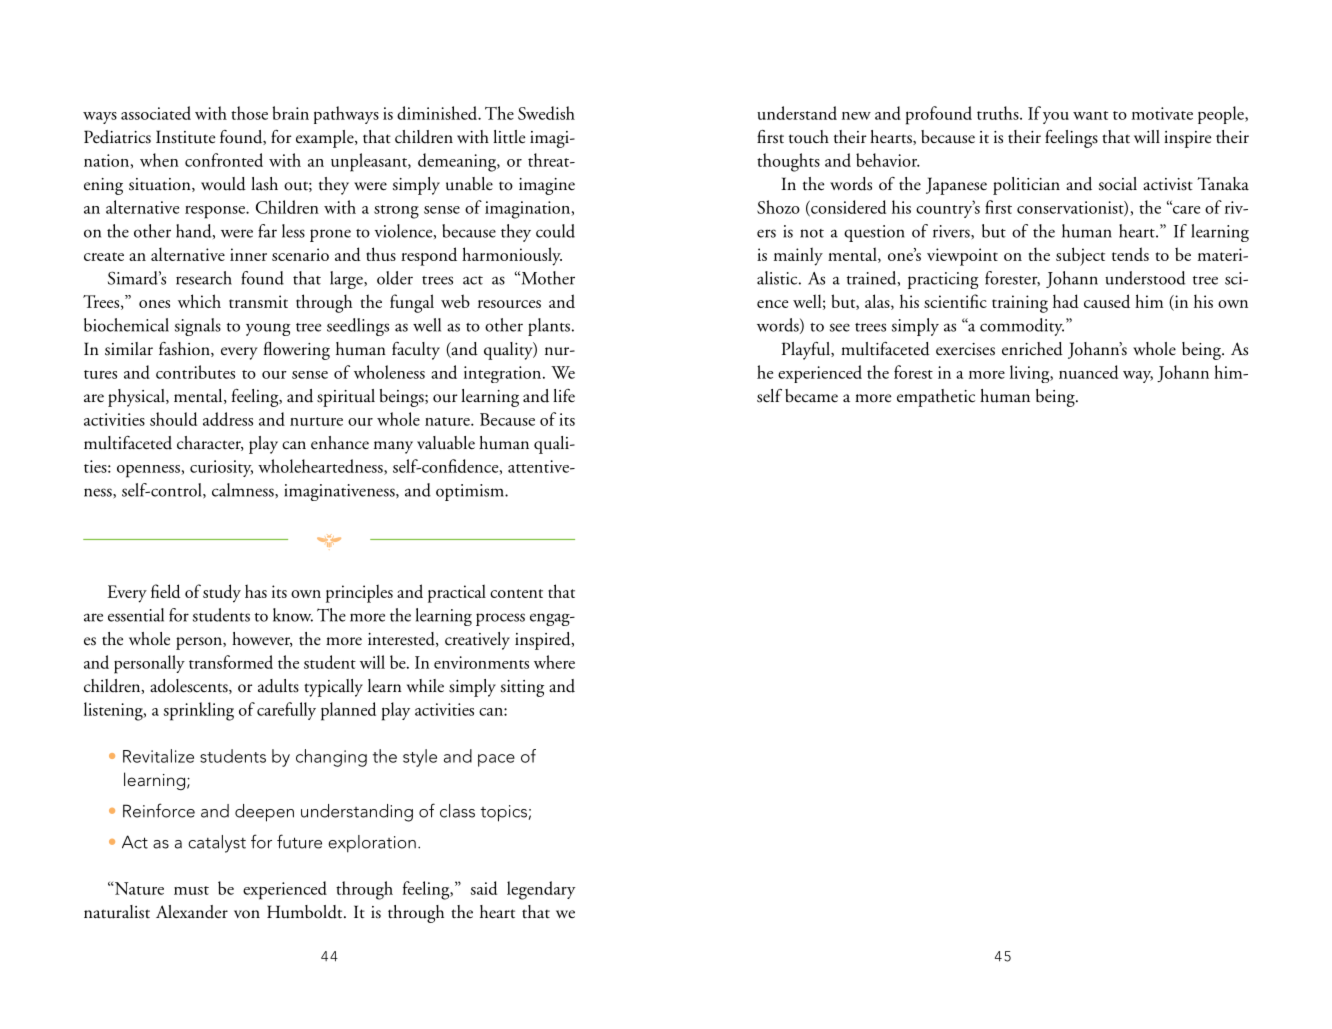 This document has width=1332, height=1029. What do you see at coordinates (541, 890) in the document?
I see `legendary` at bounding box center [541, 890].
